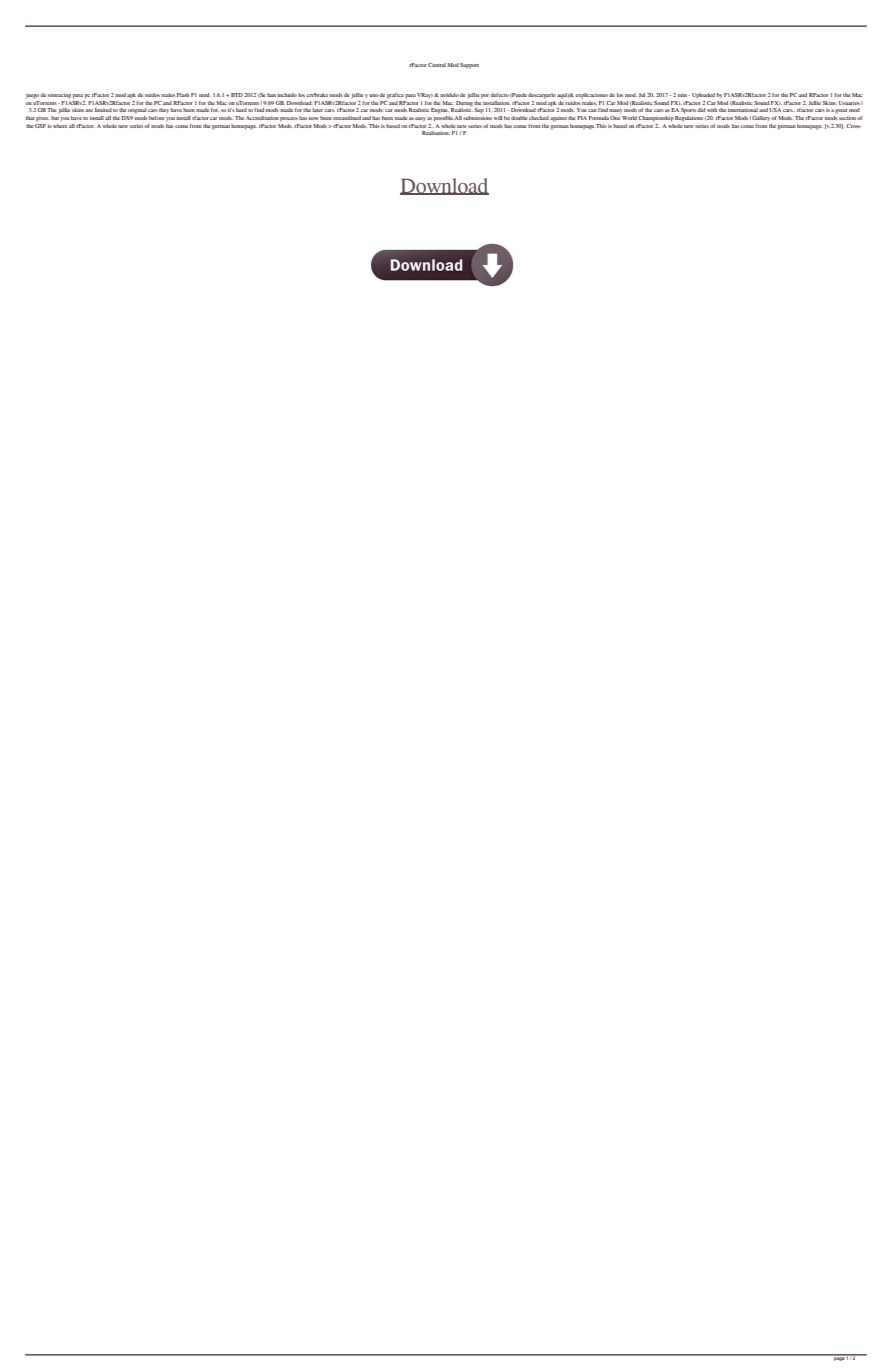 The image size is (892, 1372). What do you see at coordinates (60, 126) in the document?
I see `where` at bounding box center [60, 126].
